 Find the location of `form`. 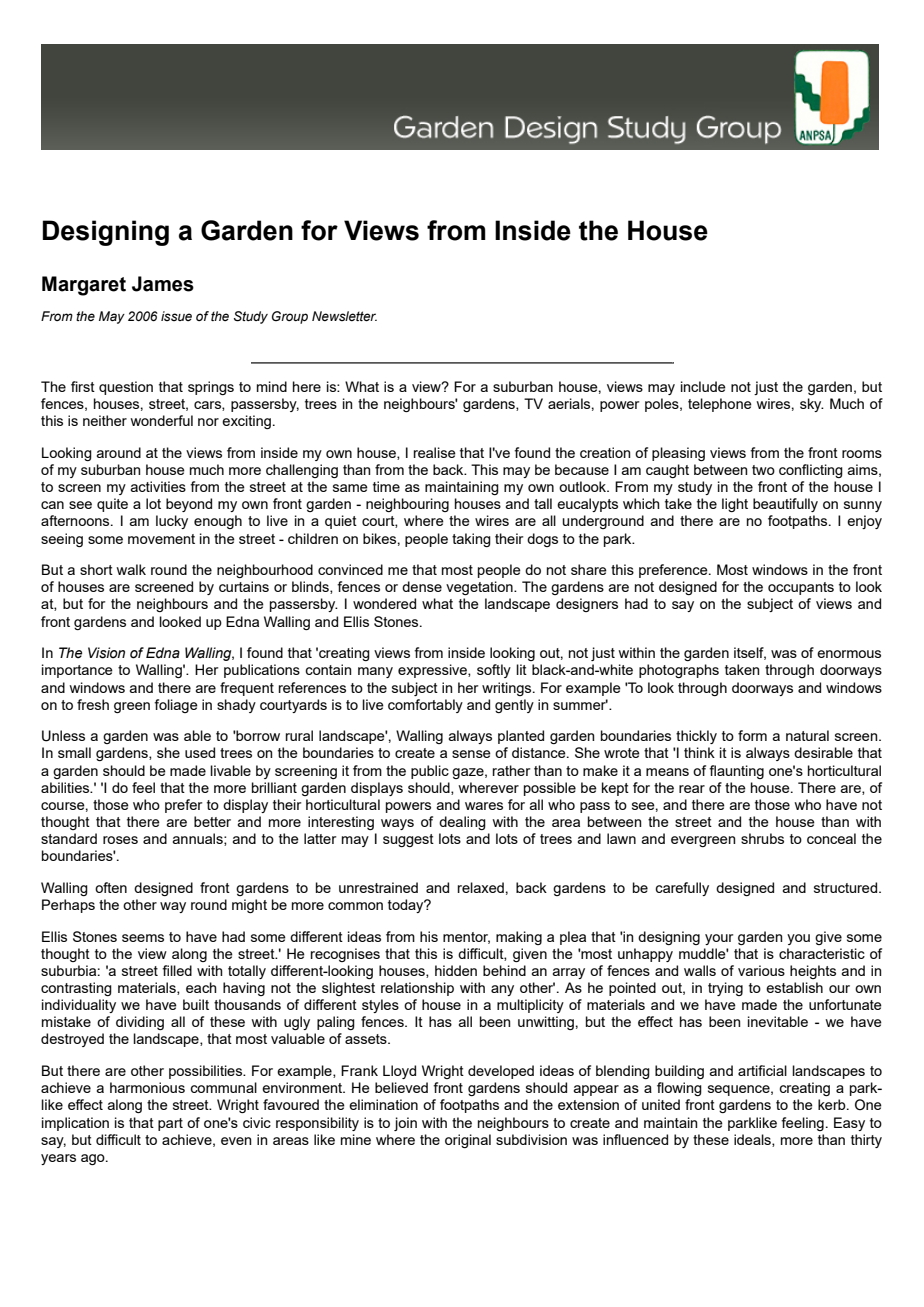

form is located at coordinates (752, 735).
